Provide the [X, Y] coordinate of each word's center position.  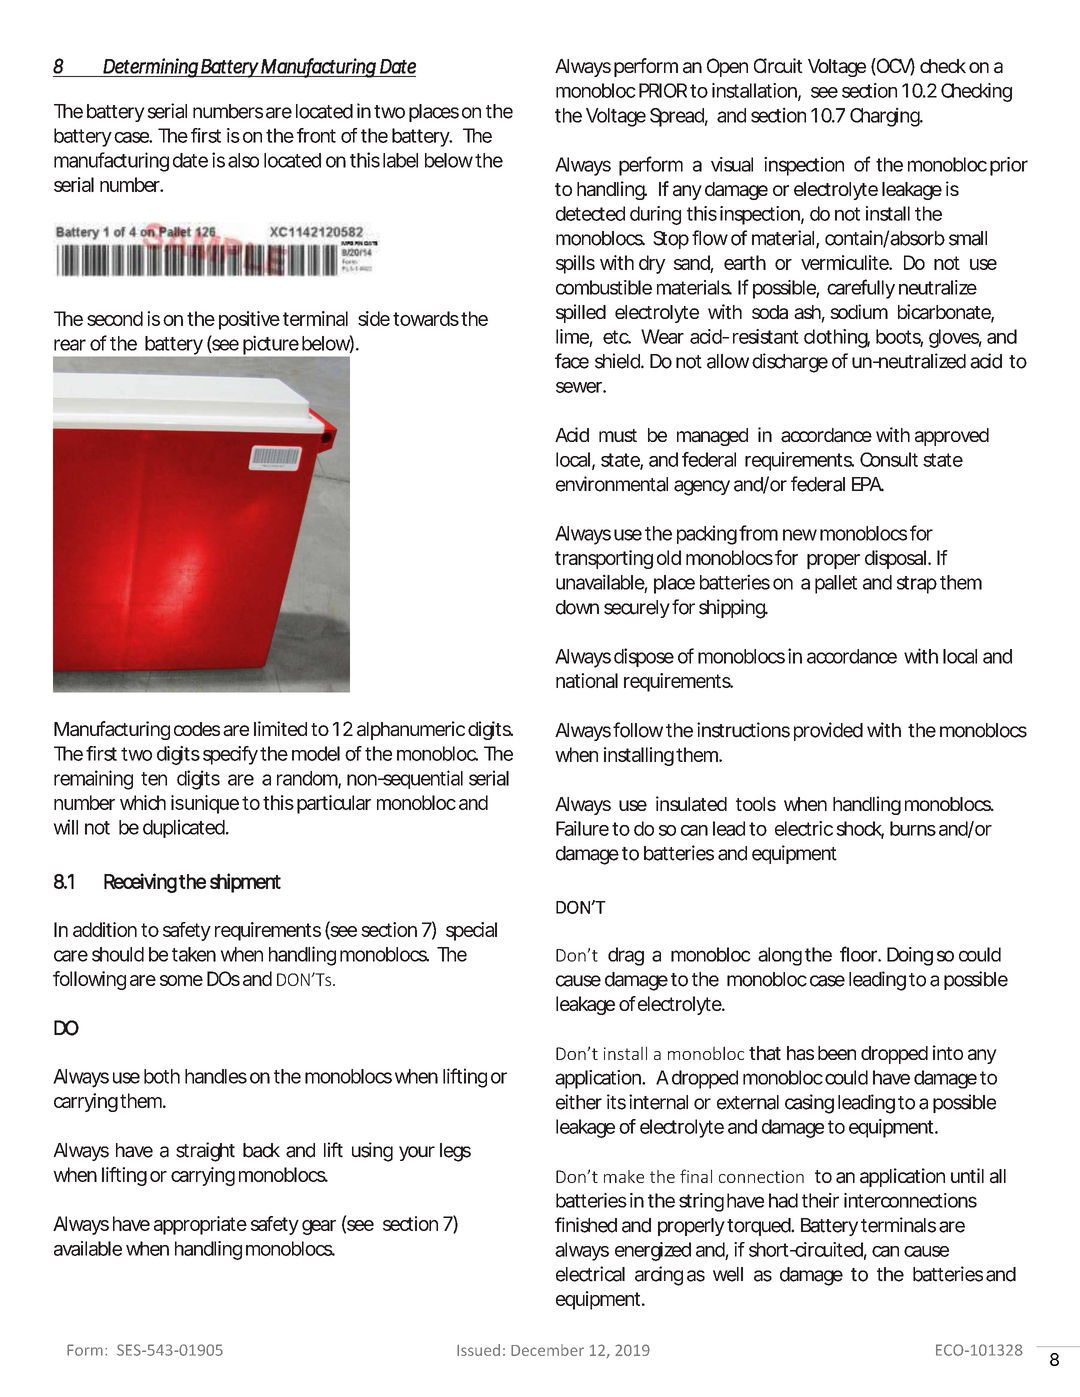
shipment [245, 883]
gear [319, 1227]
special [471, 931]
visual [732, 164]
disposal [895, 559]
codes [197, 729]
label [400, 160]
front [316, 135]
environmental [612, 484]
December [547, 1350]
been [837, 1053]
